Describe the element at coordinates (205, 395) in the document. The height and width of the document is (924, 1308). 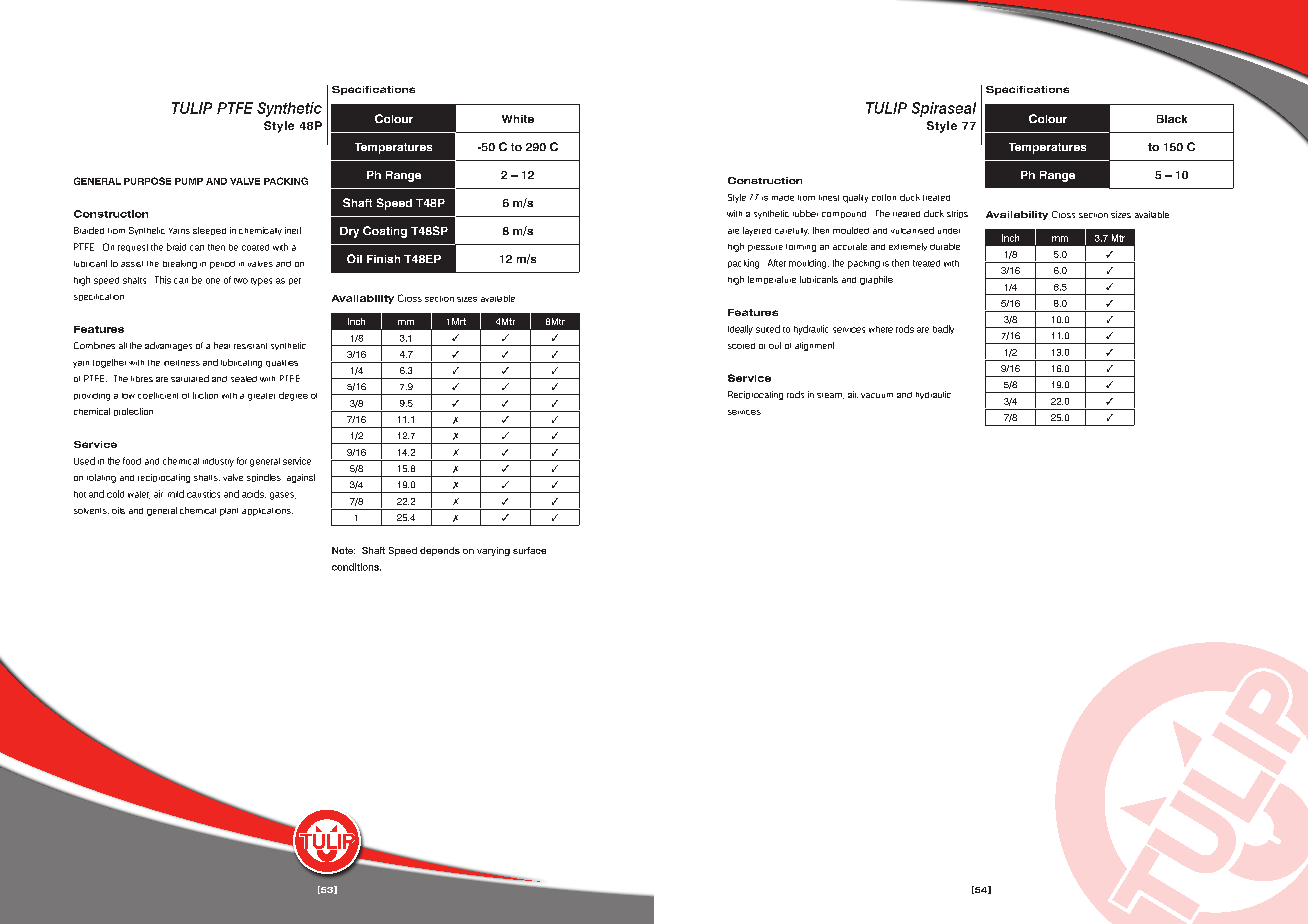
I see `friction` at that location.
